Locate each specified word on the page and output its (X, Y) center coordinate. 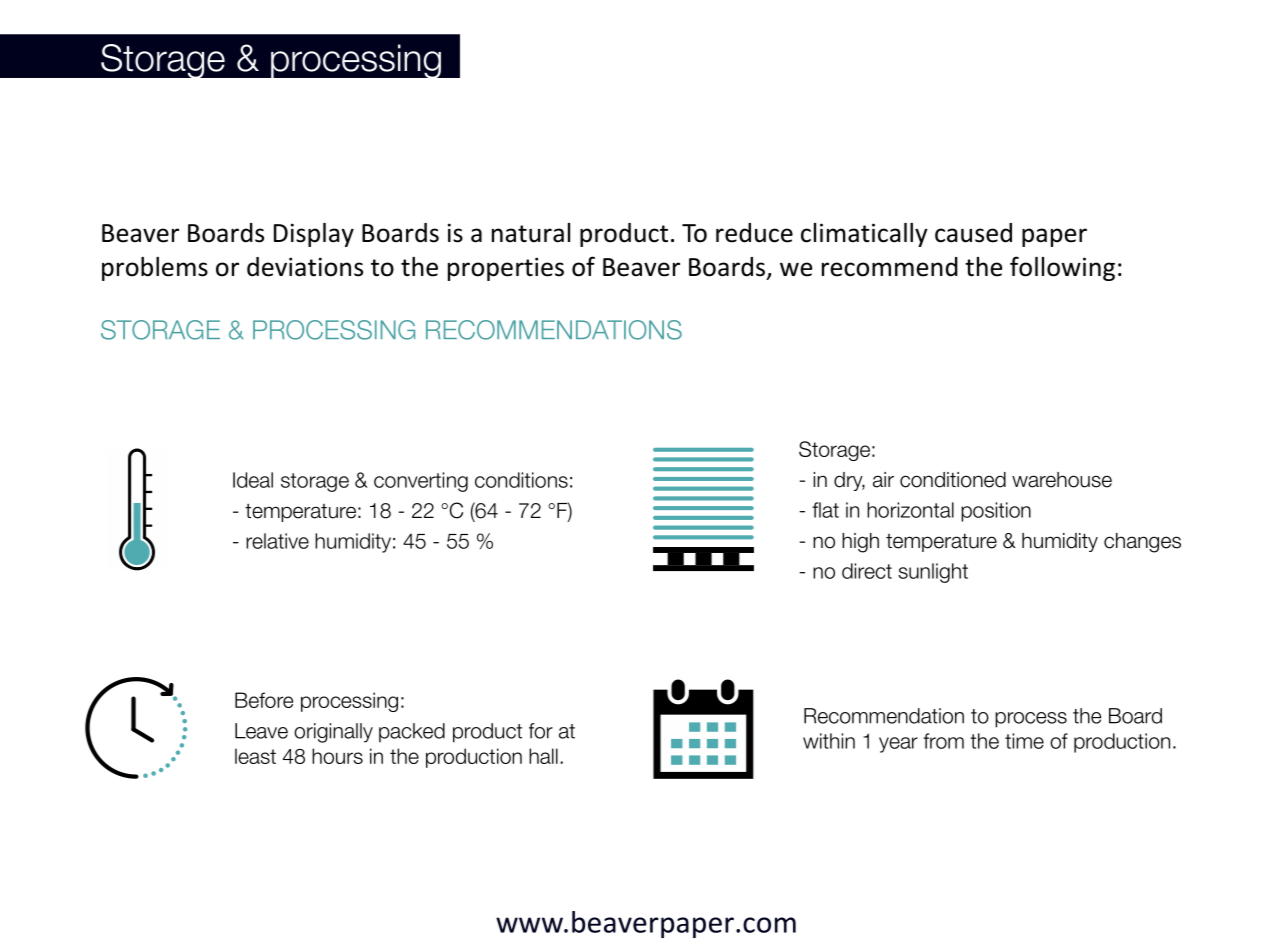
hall (543, 756)
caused (973, 233)
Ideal (253, 480)
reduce (754, 233)
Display (314, 235)
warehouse (1062, 480)
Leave (261, 731)
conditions (521, 480)
